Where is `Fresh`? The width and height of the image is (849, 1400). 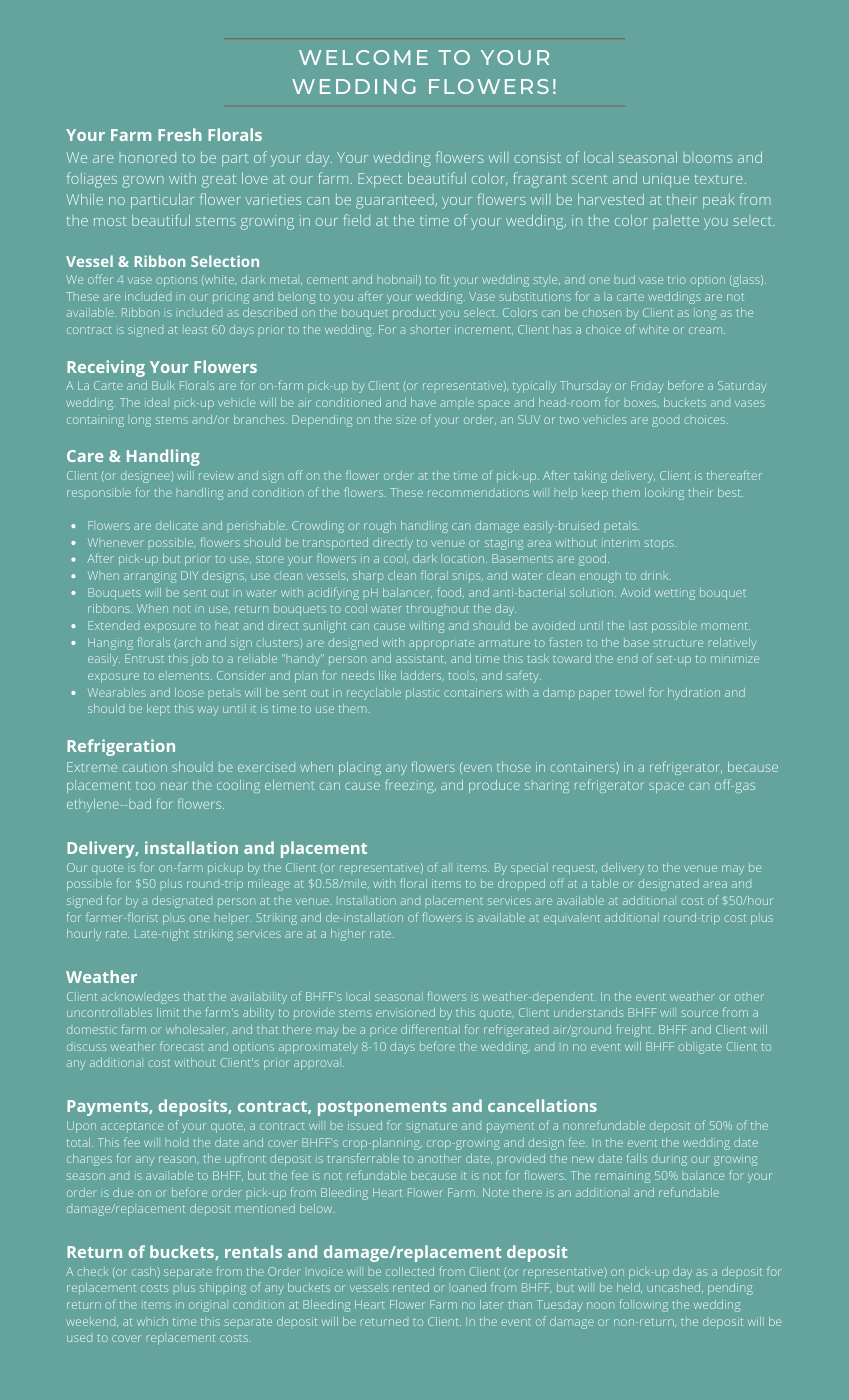 Fresh is located at coordinates (180, 134).
